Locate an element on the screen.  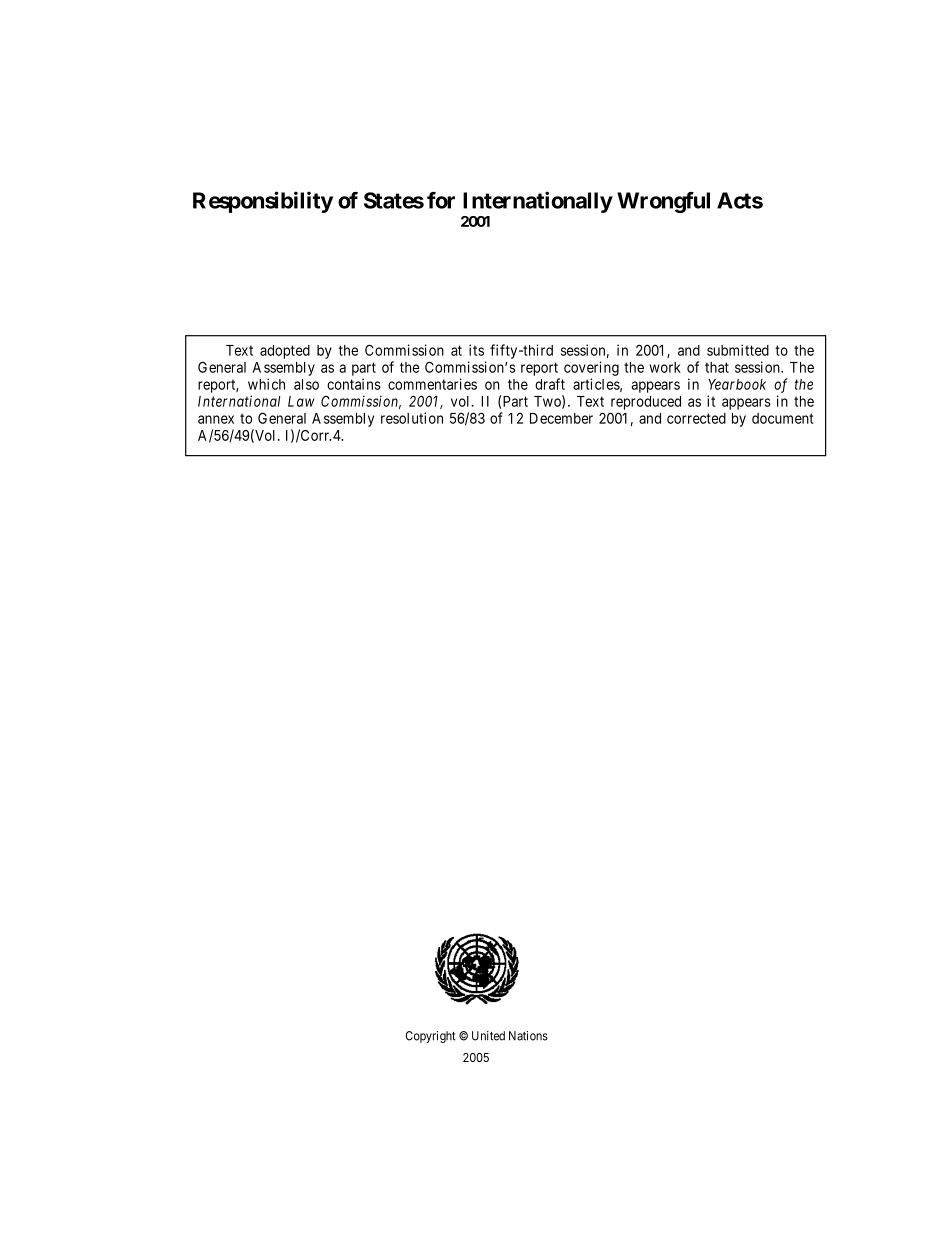
December is located at coordinates (561, 418).
